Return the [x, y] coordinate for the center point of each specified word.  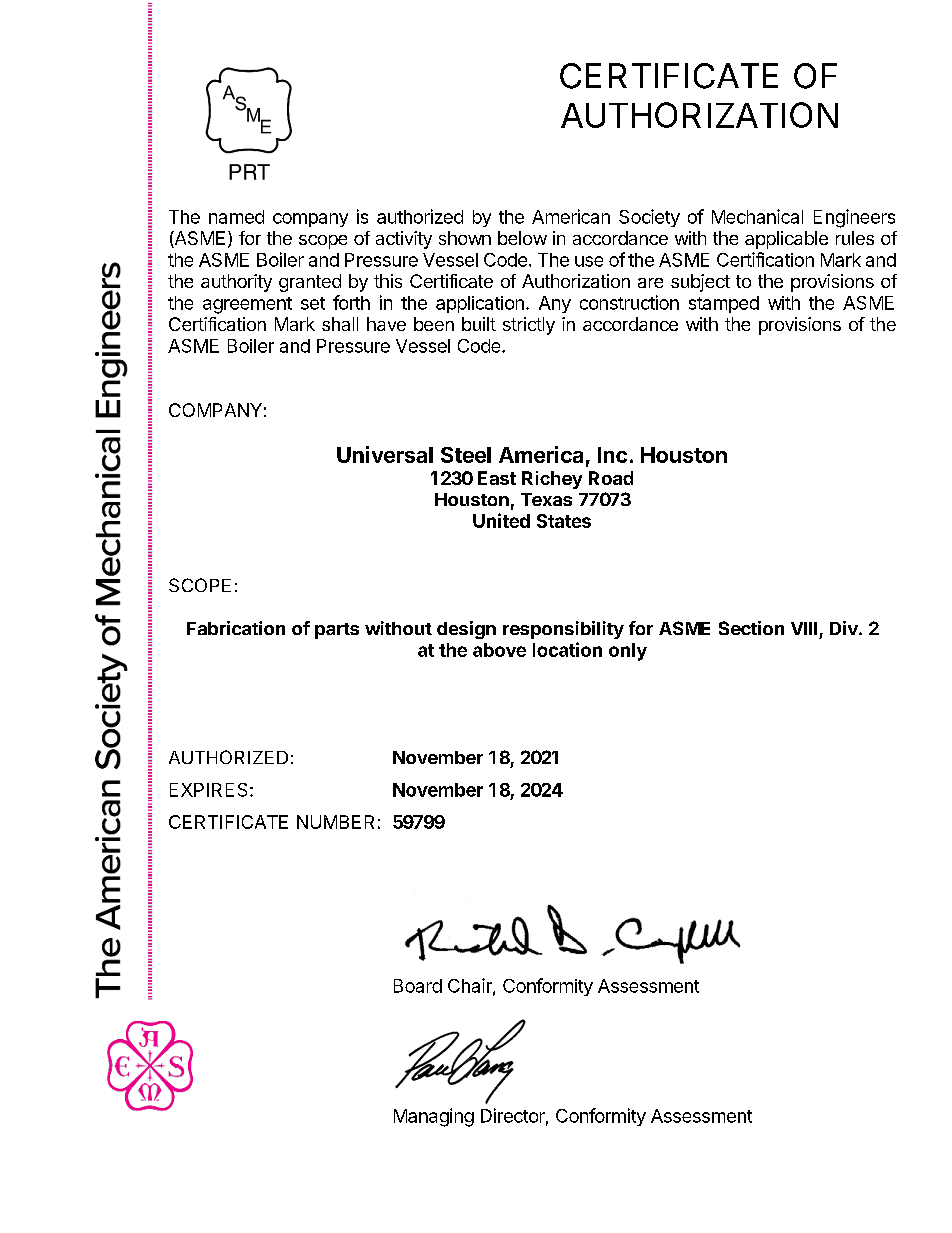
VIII [804, 628]
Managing [434, 1117]
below [522, 238]
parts [337, 631]
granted [310, 283]
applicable [786, 240]
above [499, 650]
